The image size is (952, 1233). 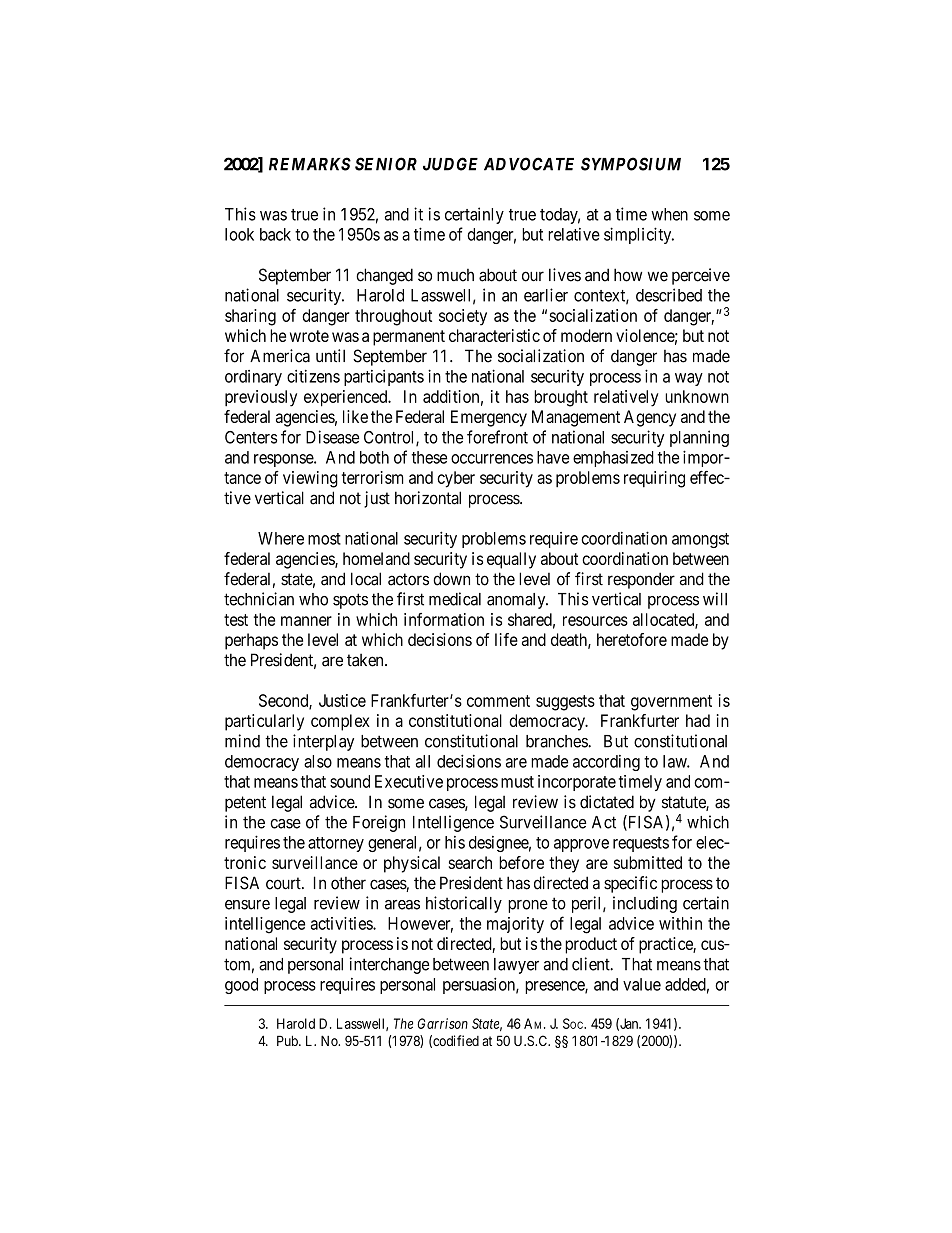 What do you see at coordinates (450, 164) in the screenshot?
I see `JUDGE` at bounding box center [450, 164].
